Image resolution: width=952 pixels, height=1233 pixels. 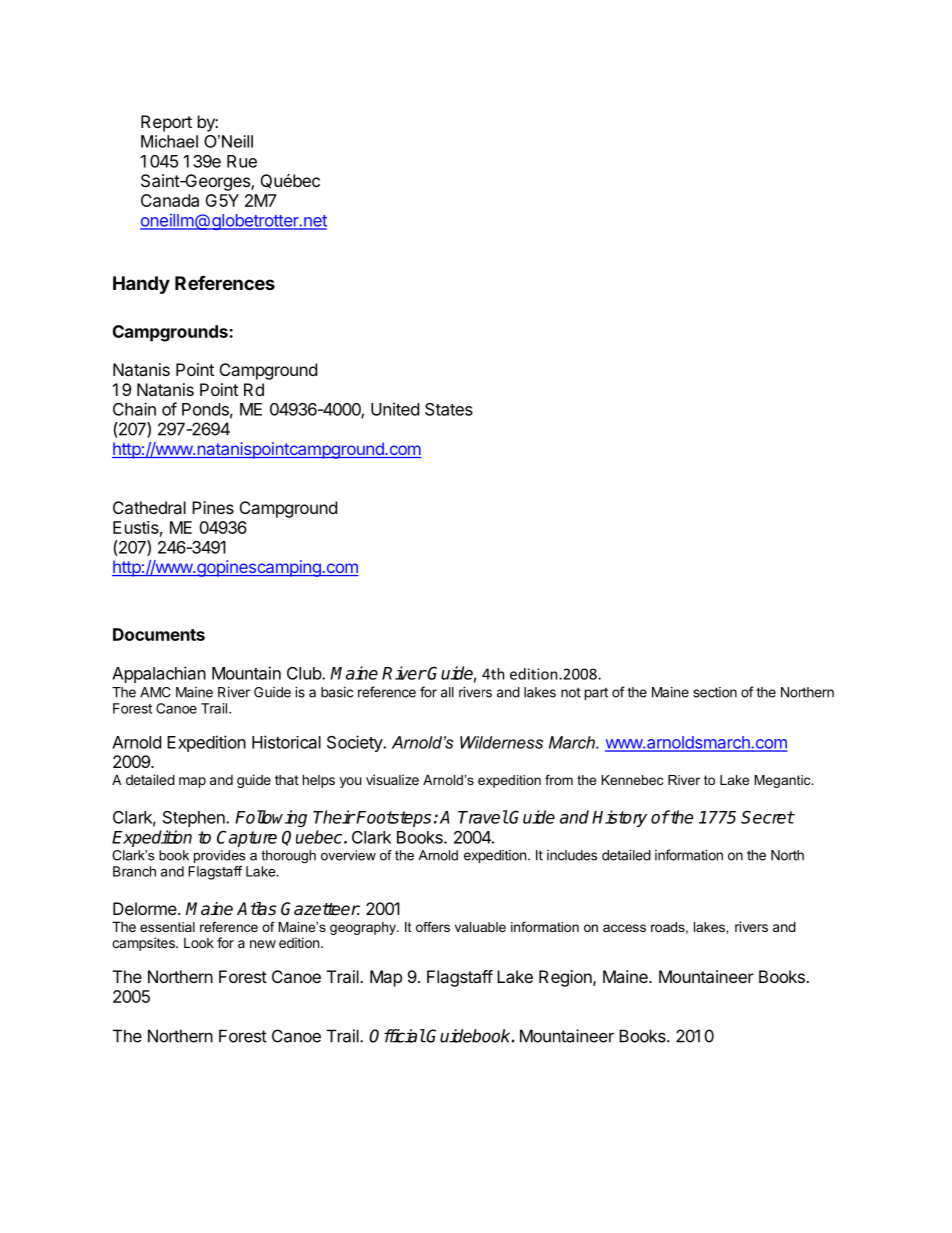 I want to click on United, so click(x=395, y=409).
